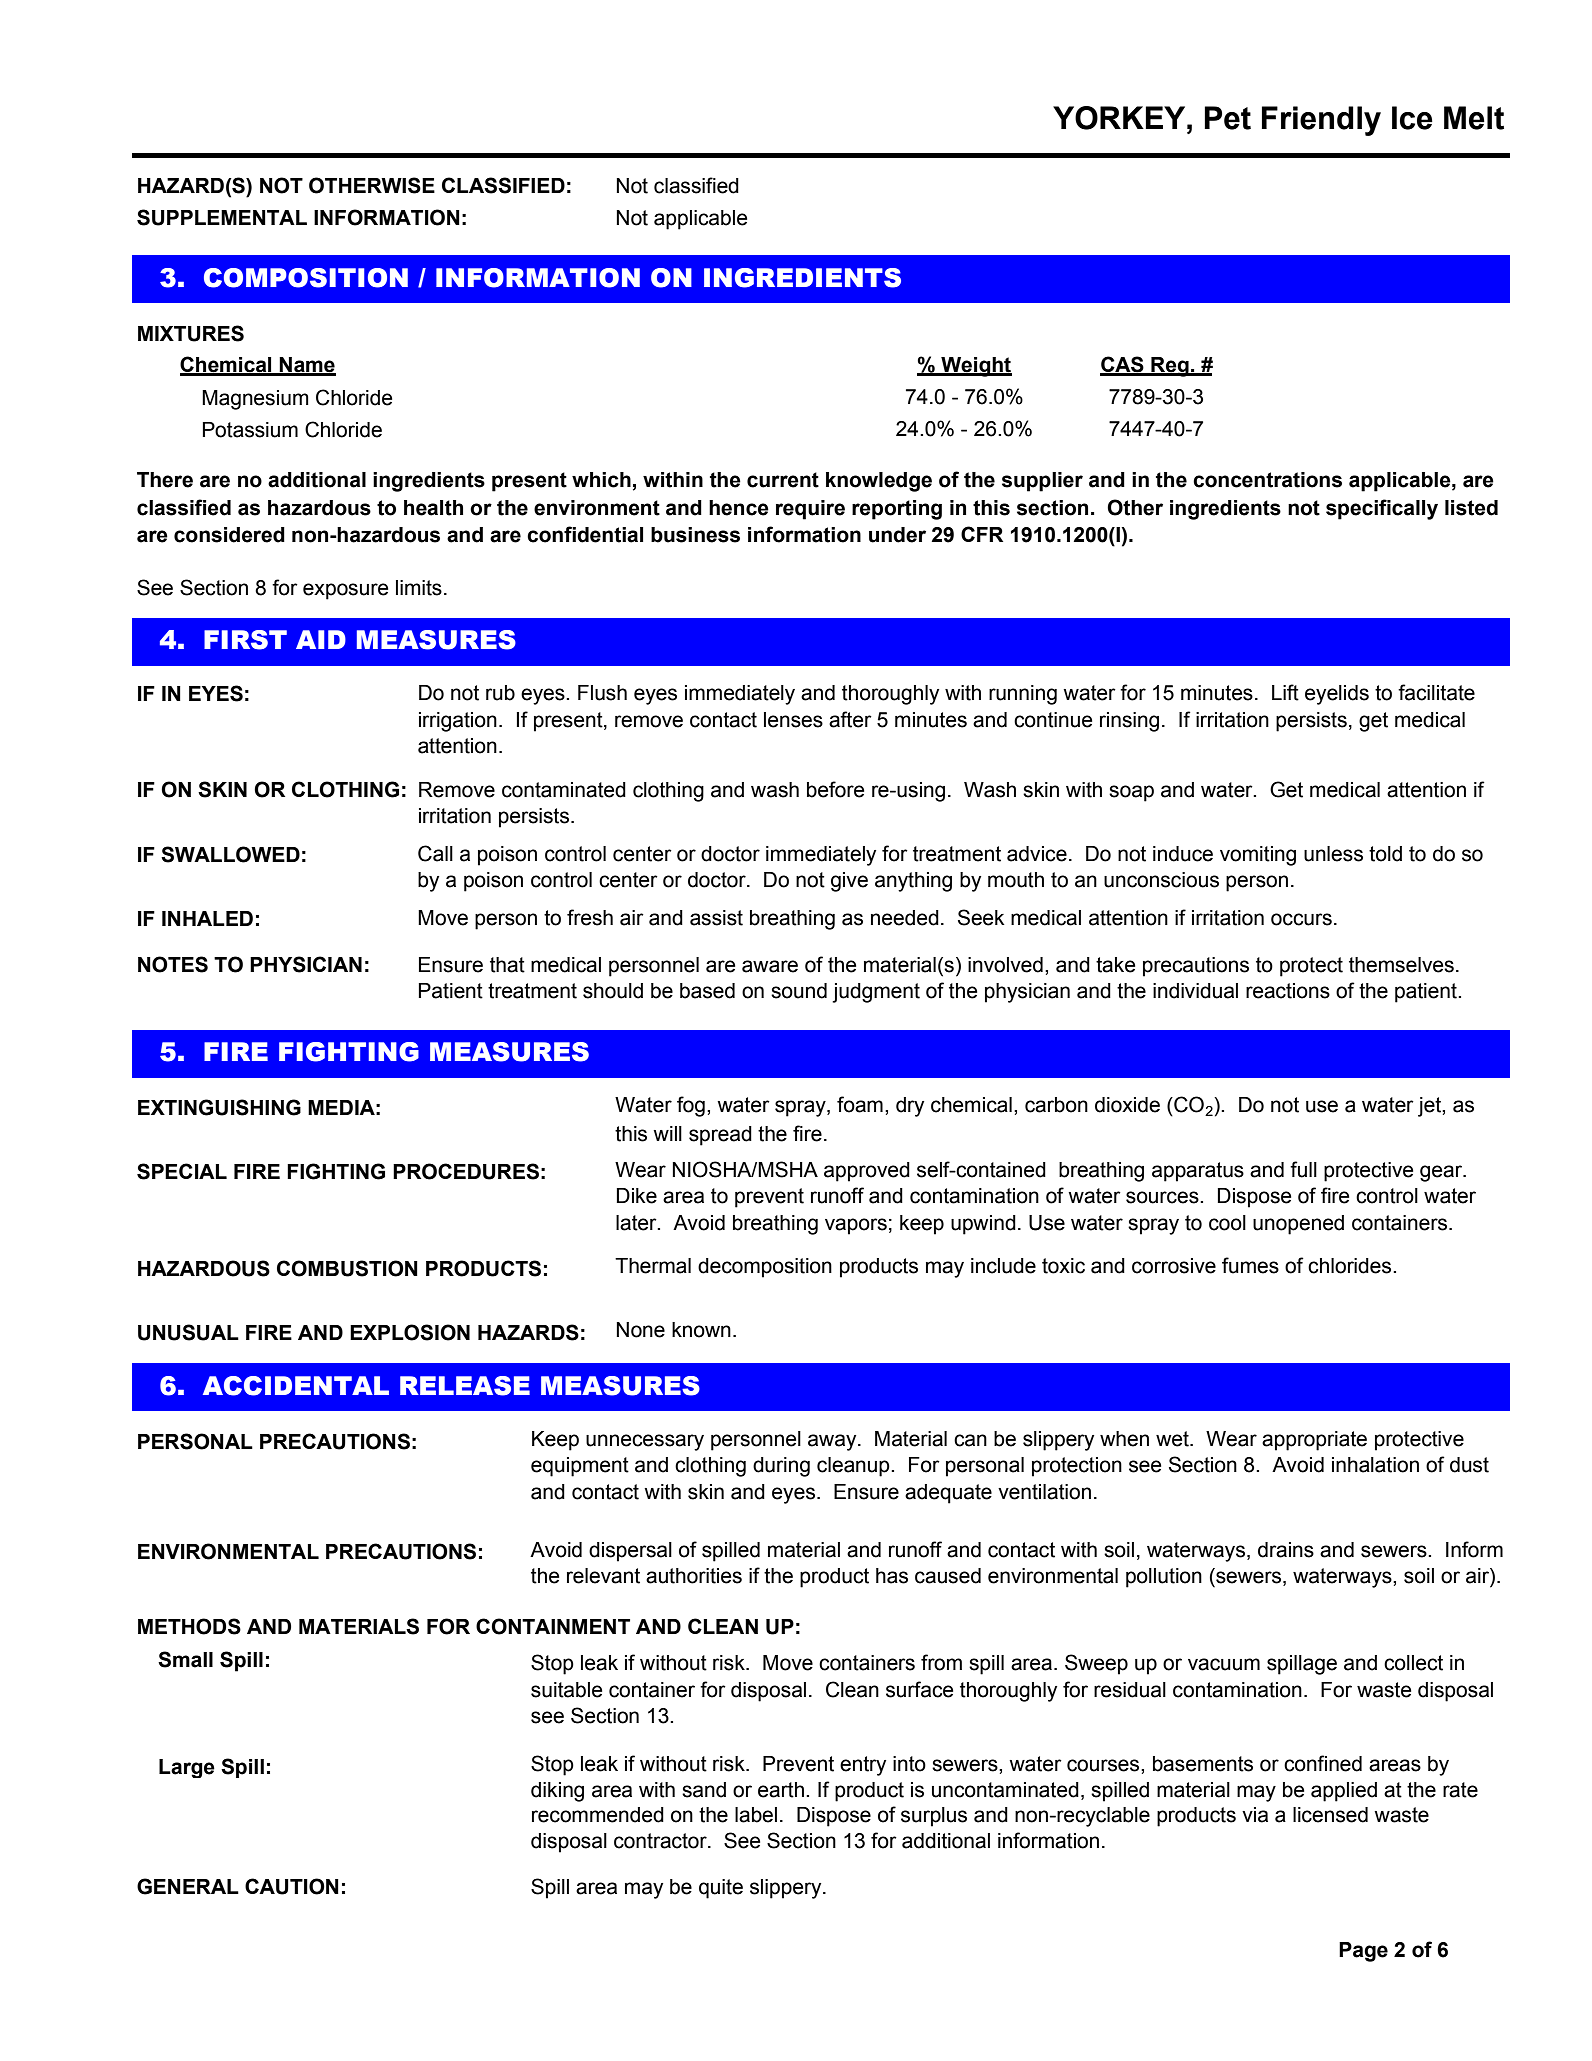  What do you see at coordinates (1321, 121) in the document?
I see `Friendly` at bounding box center [1321, 121].
